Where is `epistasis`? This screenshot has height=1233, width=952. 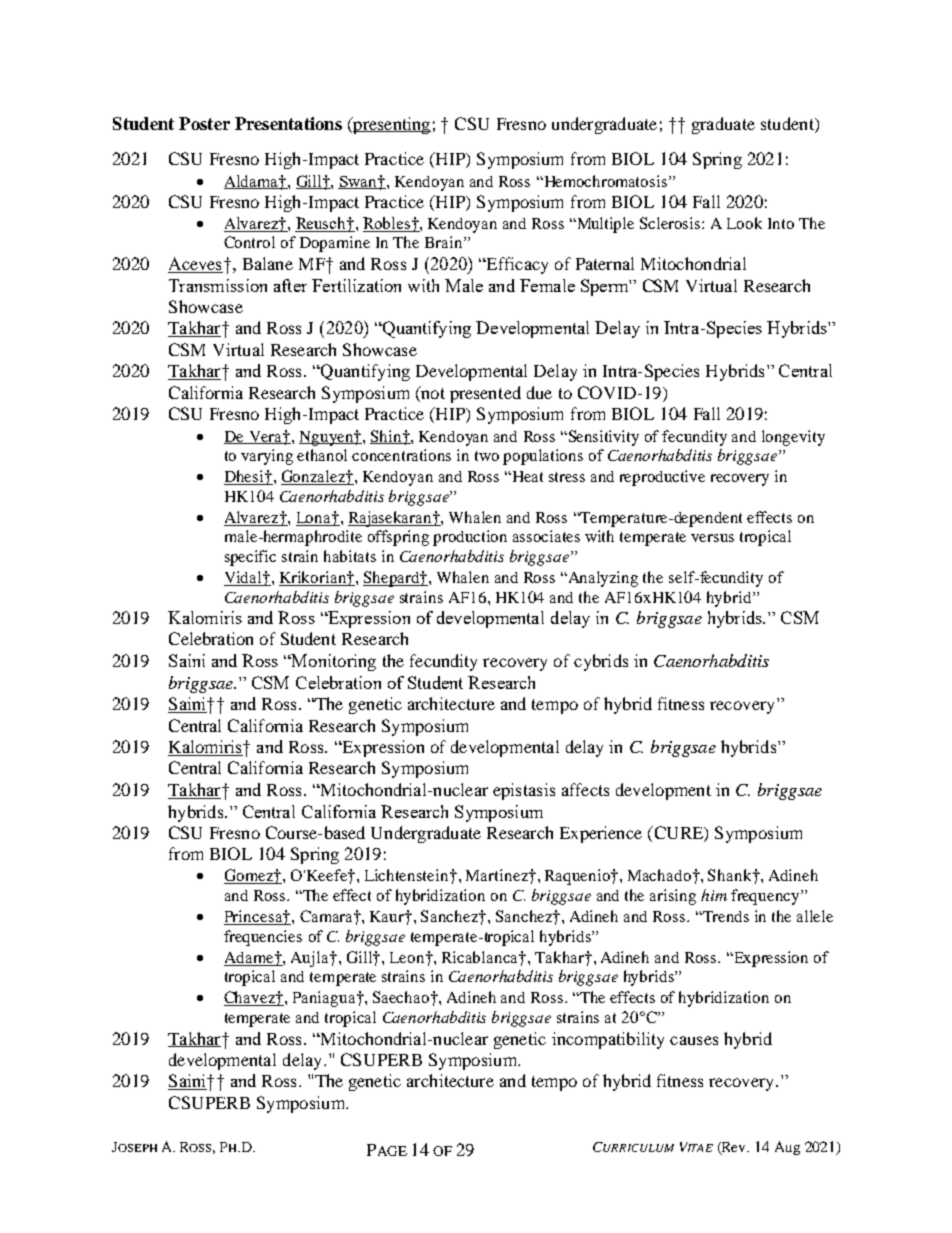
epistasis is located at coordinates (524, 791).
